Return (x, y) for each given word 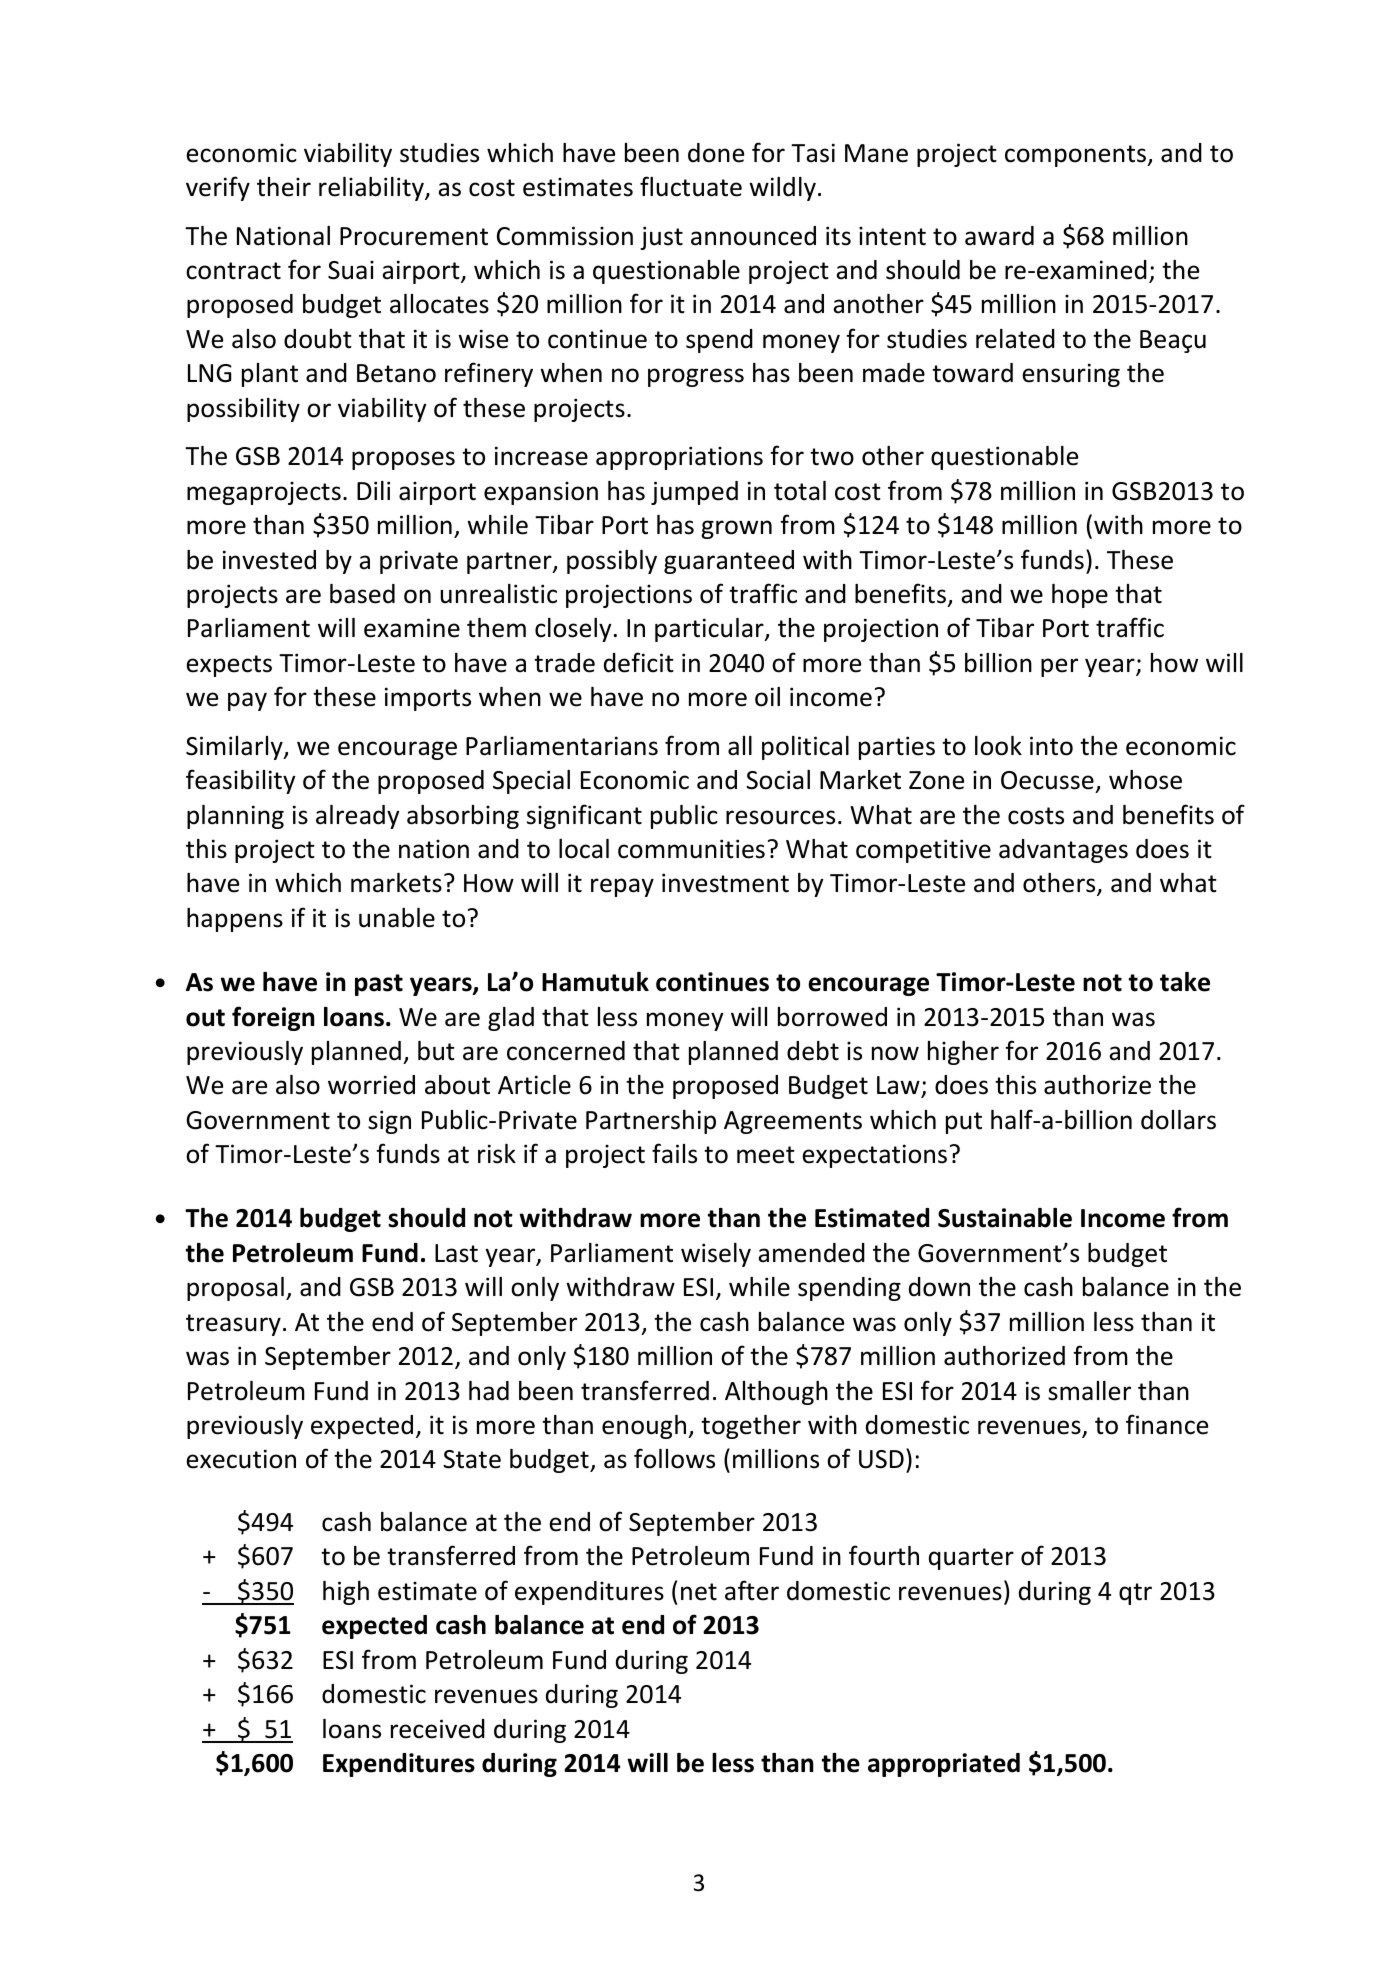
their (284, 187)
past (379, 985)
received (438, 1729)
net (699, 1592)
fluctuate (691, 186)
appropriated (944, 1765)
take (1185, 982)
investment (725, 883)
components (1077, 156)
